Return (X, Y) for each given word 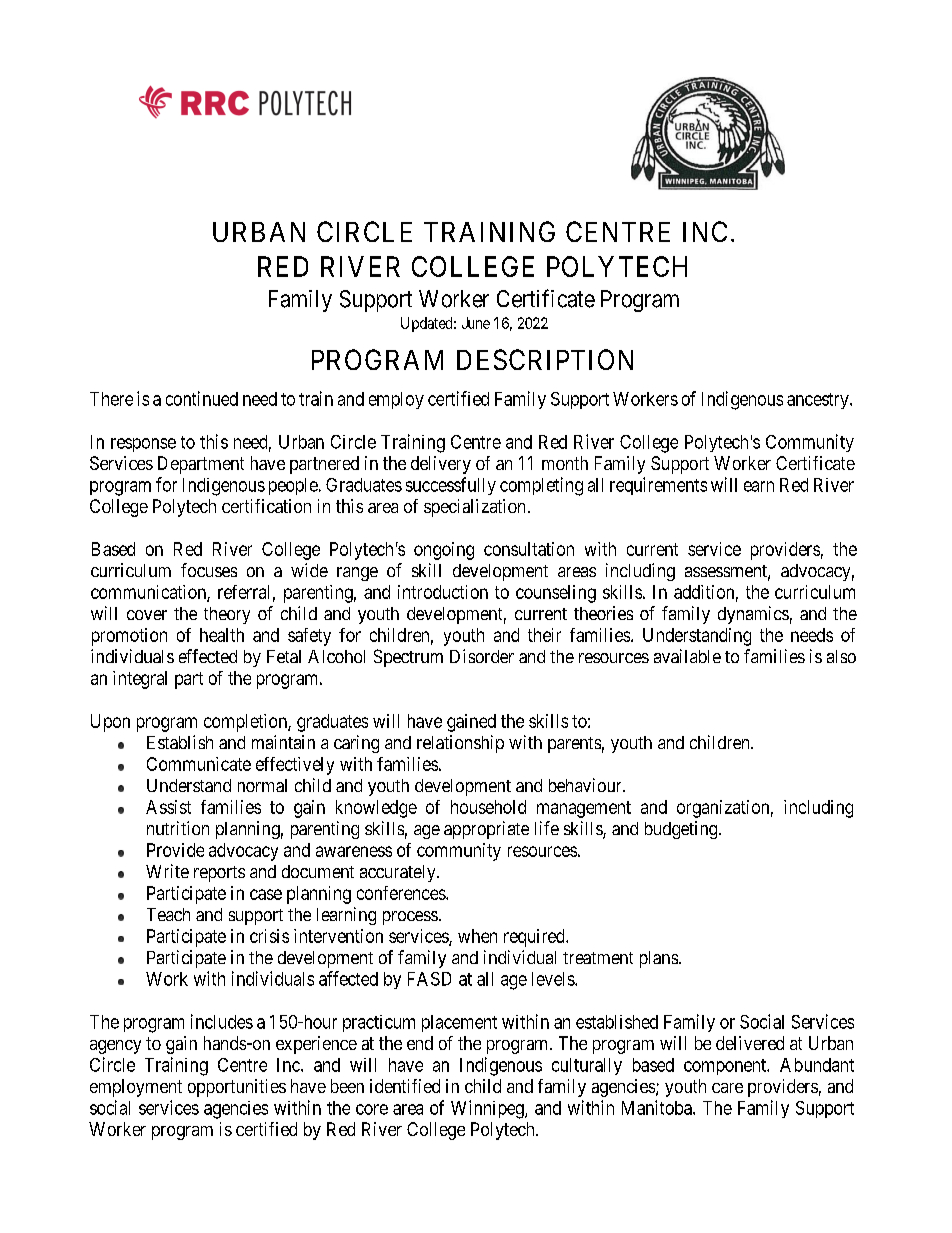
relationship (460, 744)
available (687, 656)
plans (659, 959)
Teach (168, 914)
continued (202, 398)
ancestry (819, 401)
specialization (474, 508)
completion (246, 723)
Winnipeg (488, 1109)
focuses (209, 570)
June (476, 323)
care (727, 1088)
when (477, 936)
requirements (658, 486)
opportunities (237, 1088)
